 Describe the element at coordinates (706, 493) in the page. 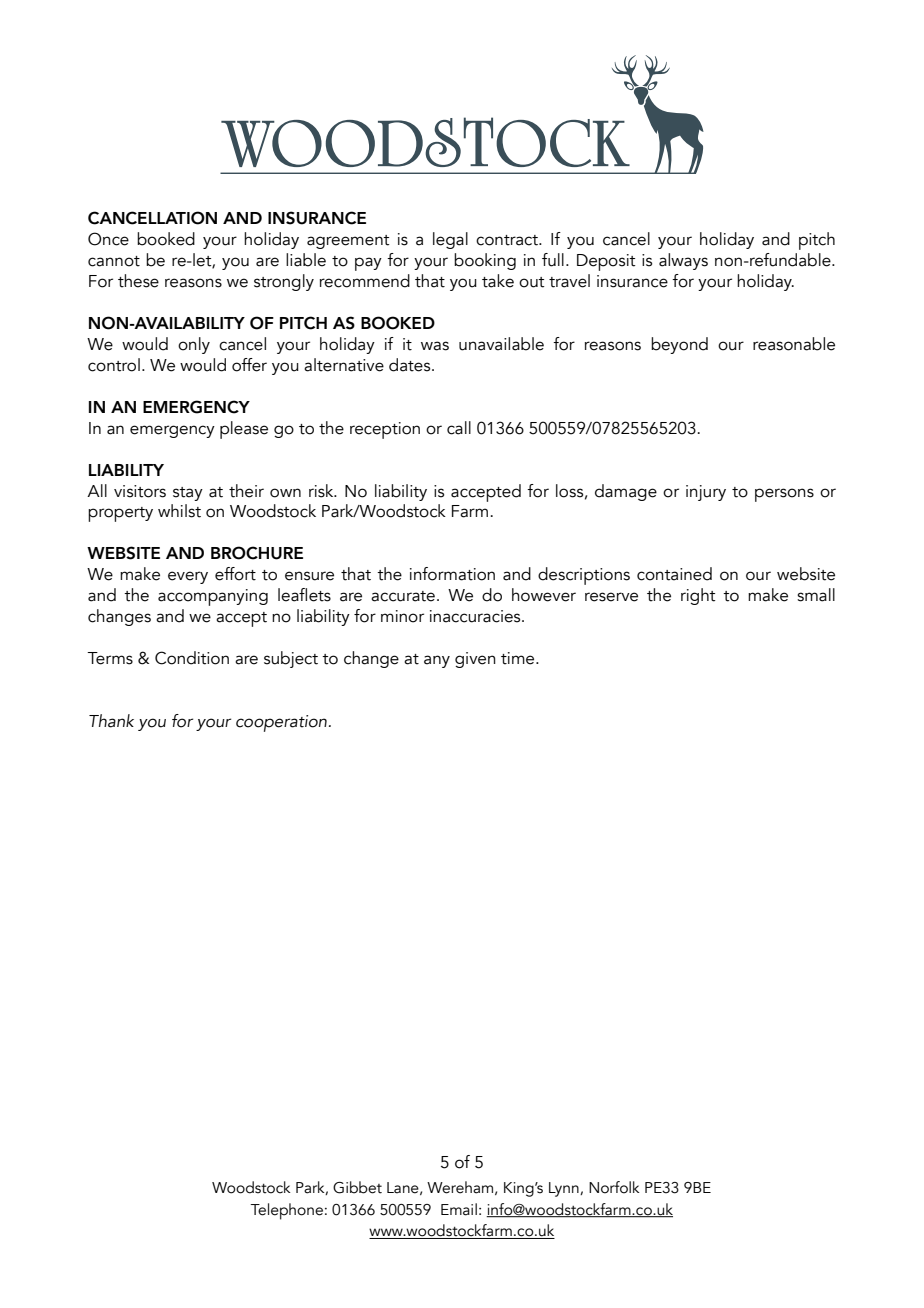

I see `injury` at that location.
